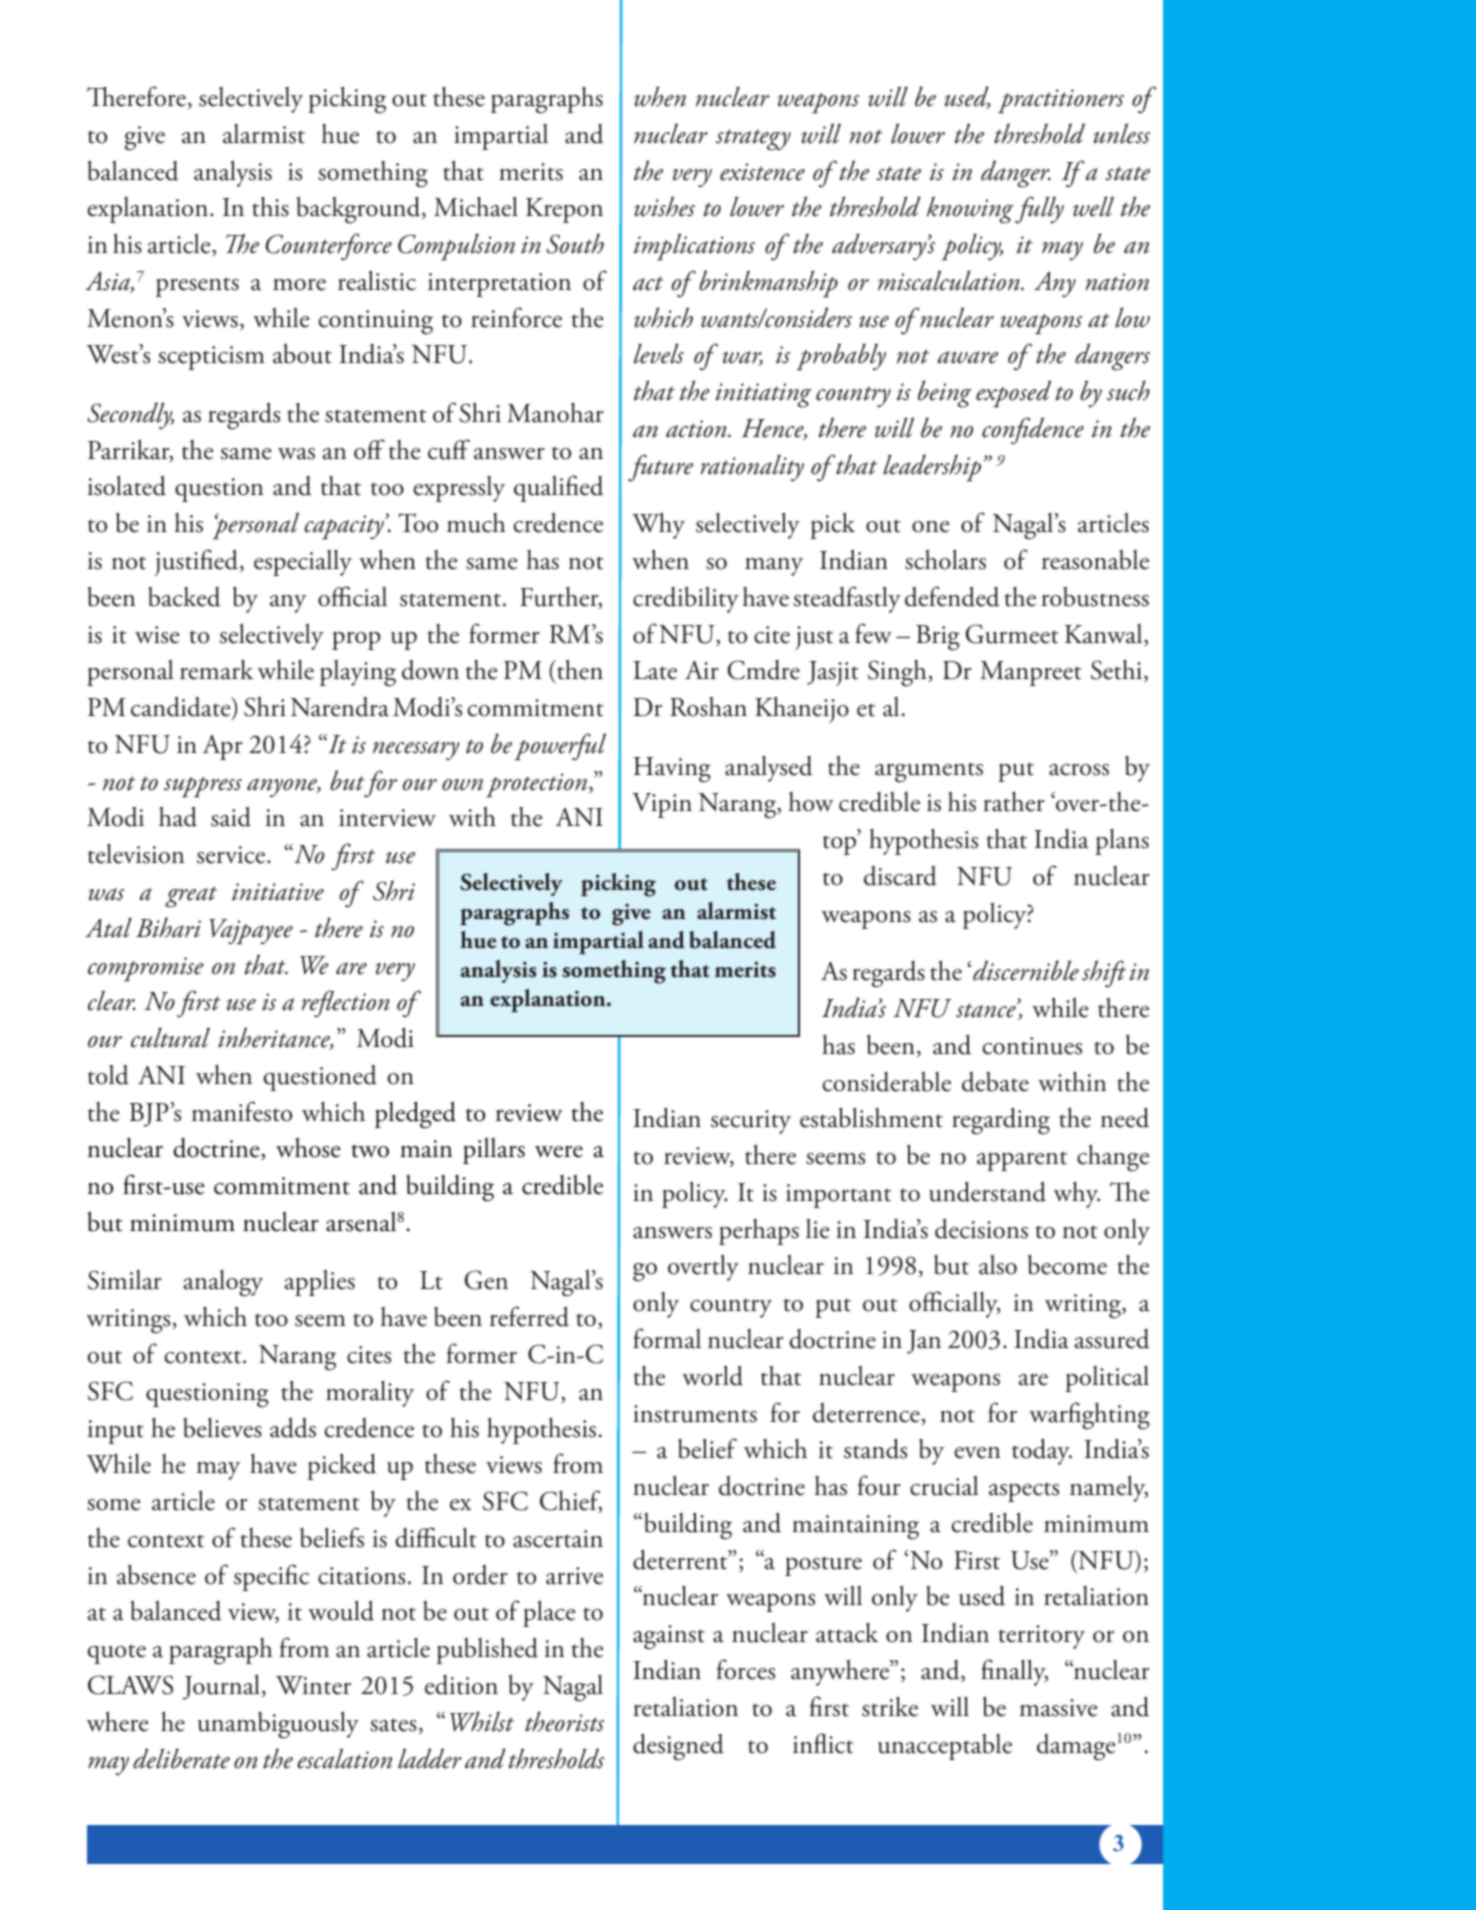 The image size is (1476, 1910). Describe the element at coordinates (564, 1721) in the screenshot. I see `theorists` at that location.
